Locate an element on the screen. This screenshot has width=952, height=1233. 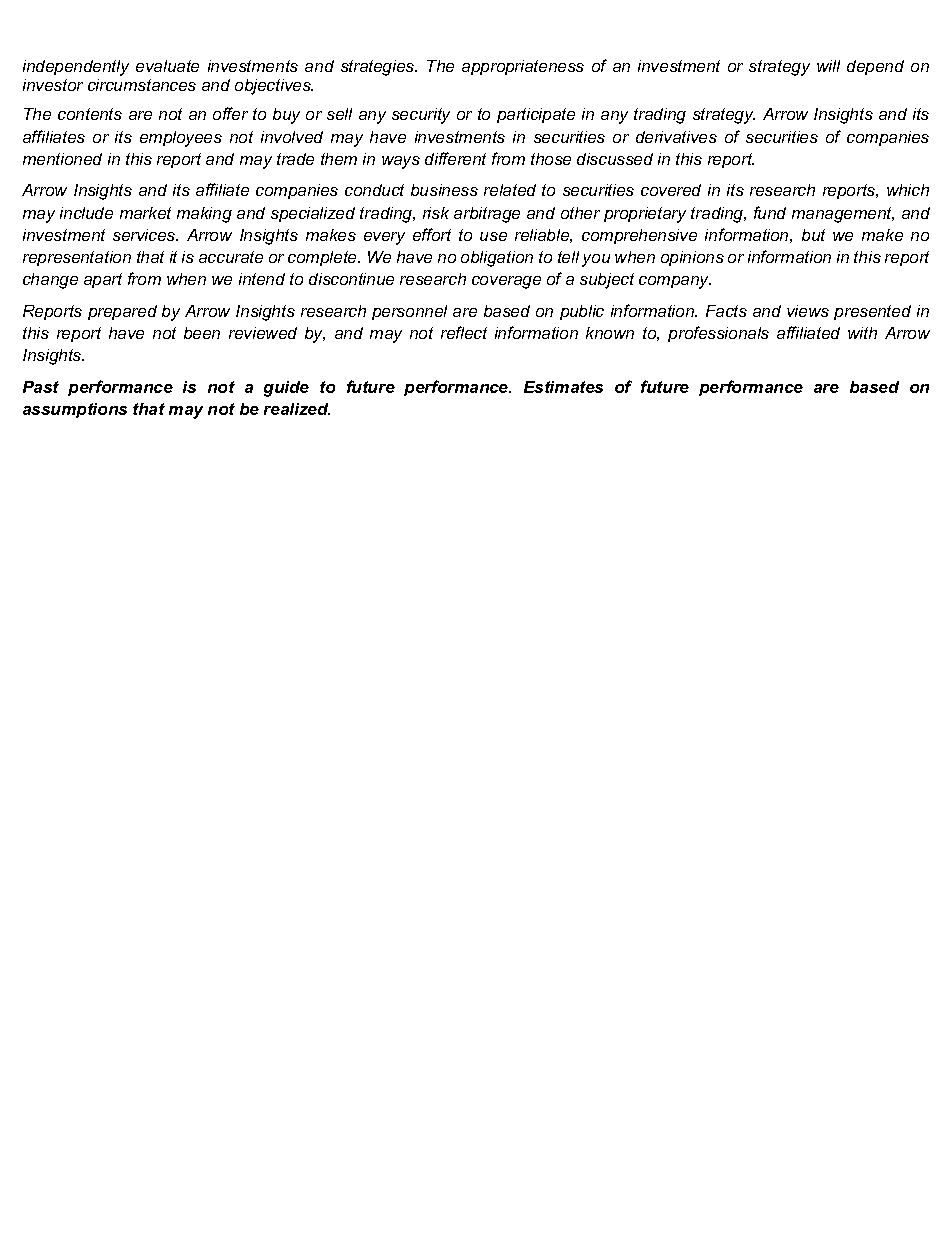
circumstances is located at coordinates (142, 85).
